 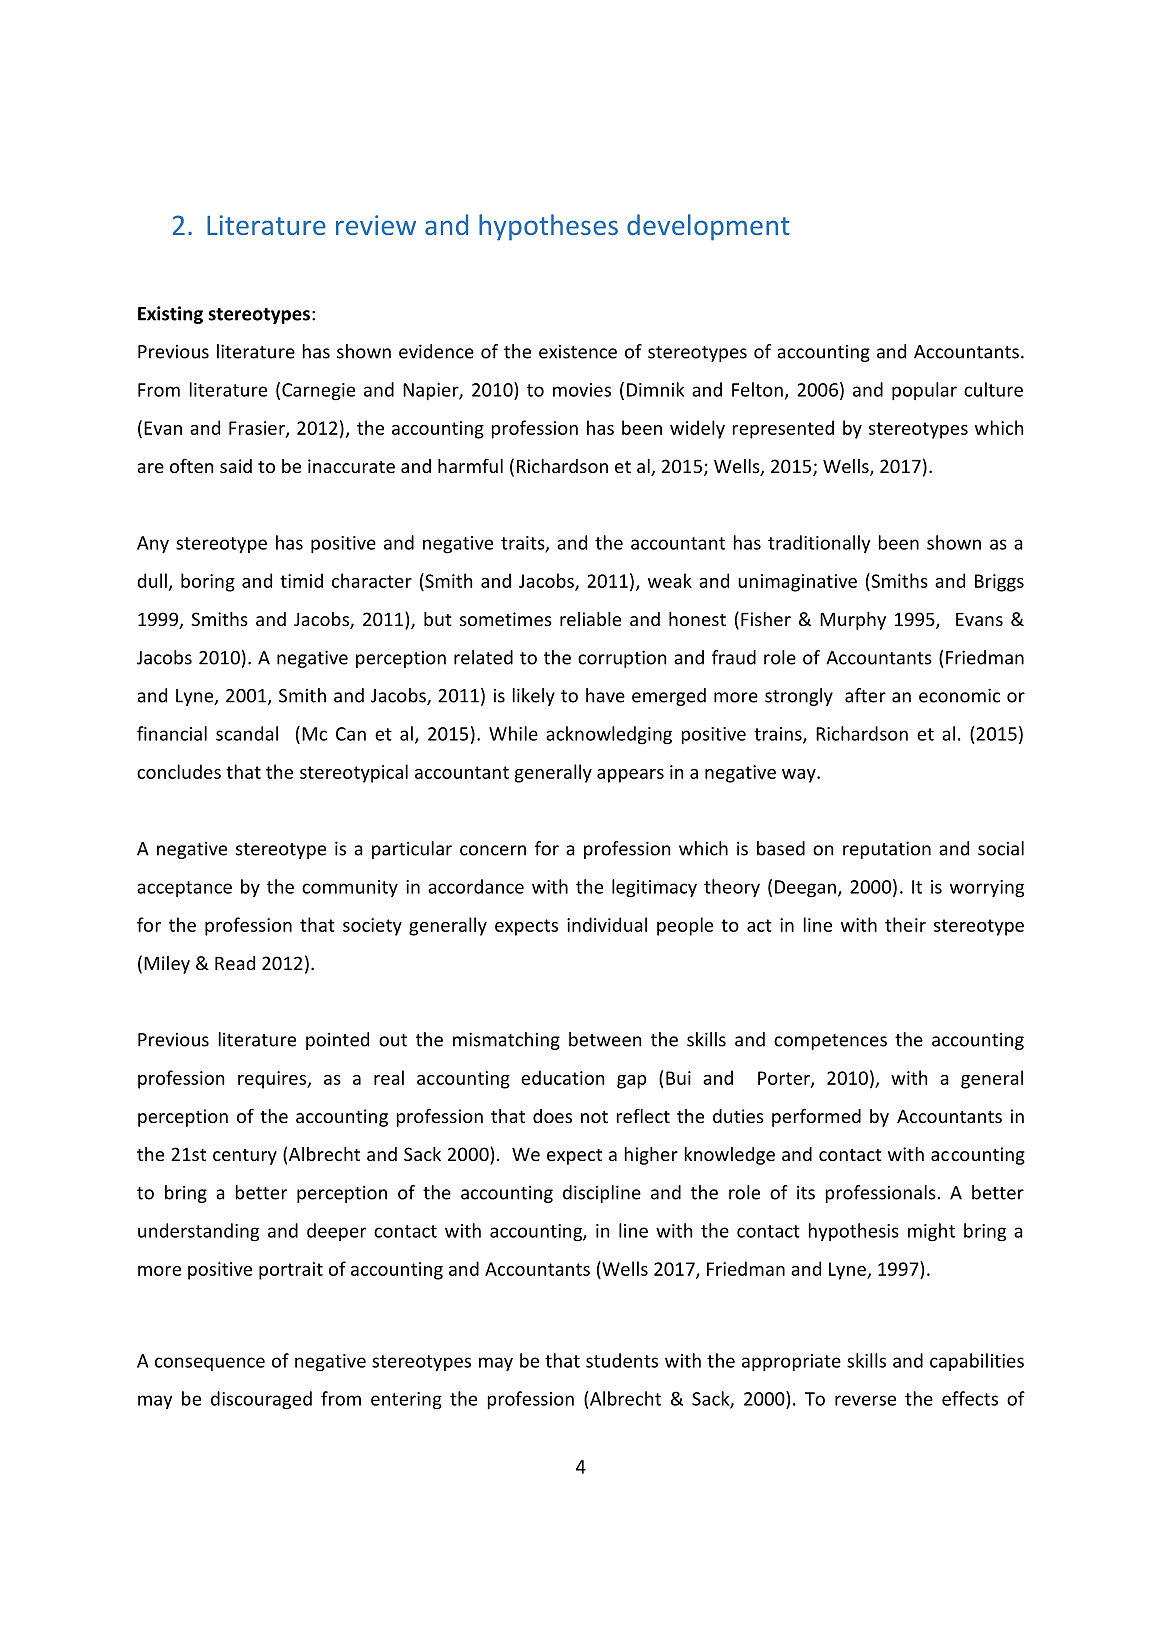 I want to click on popular, so click(x=924, y=391).
